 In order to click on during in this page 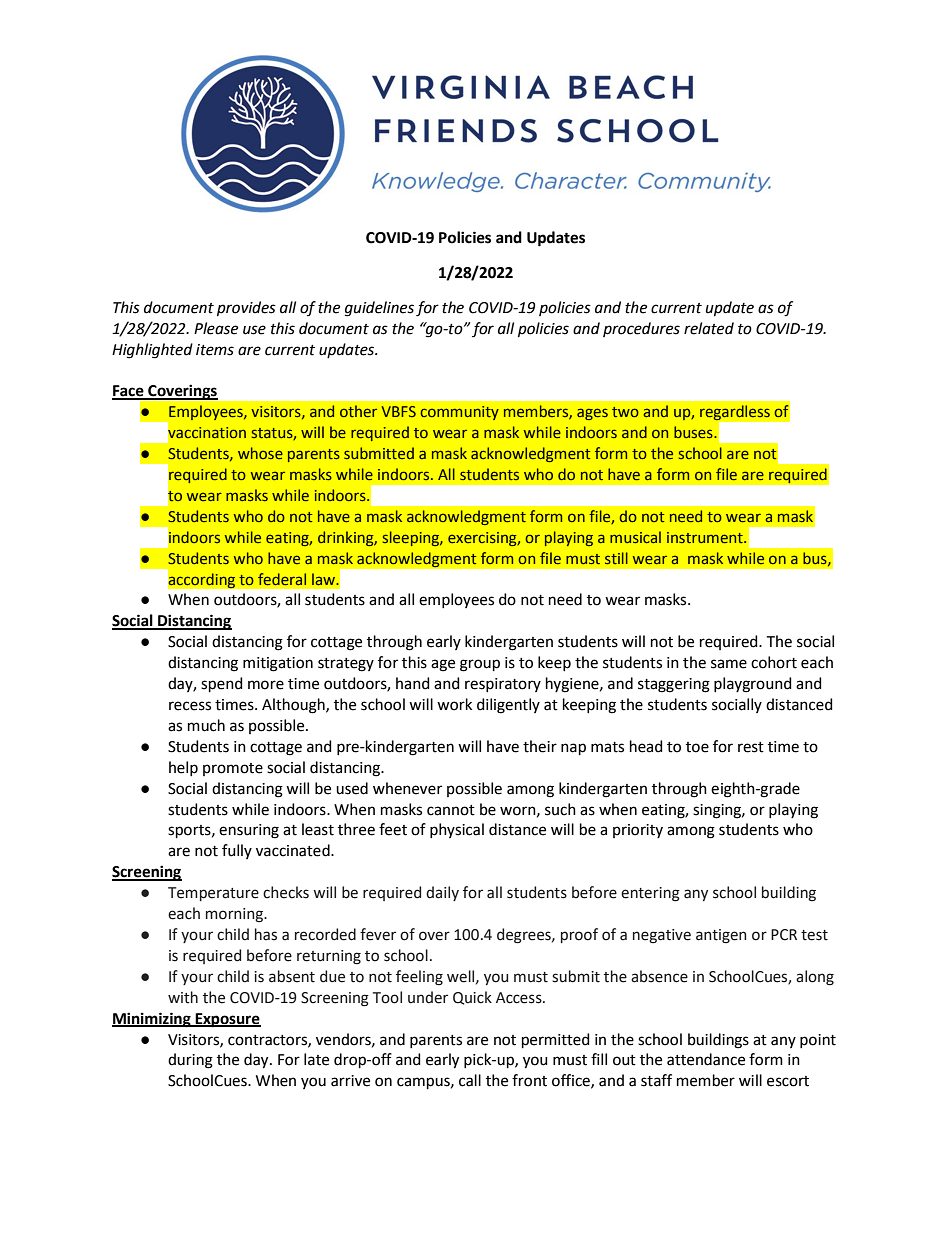, I will do `click(190, 1061)`.
